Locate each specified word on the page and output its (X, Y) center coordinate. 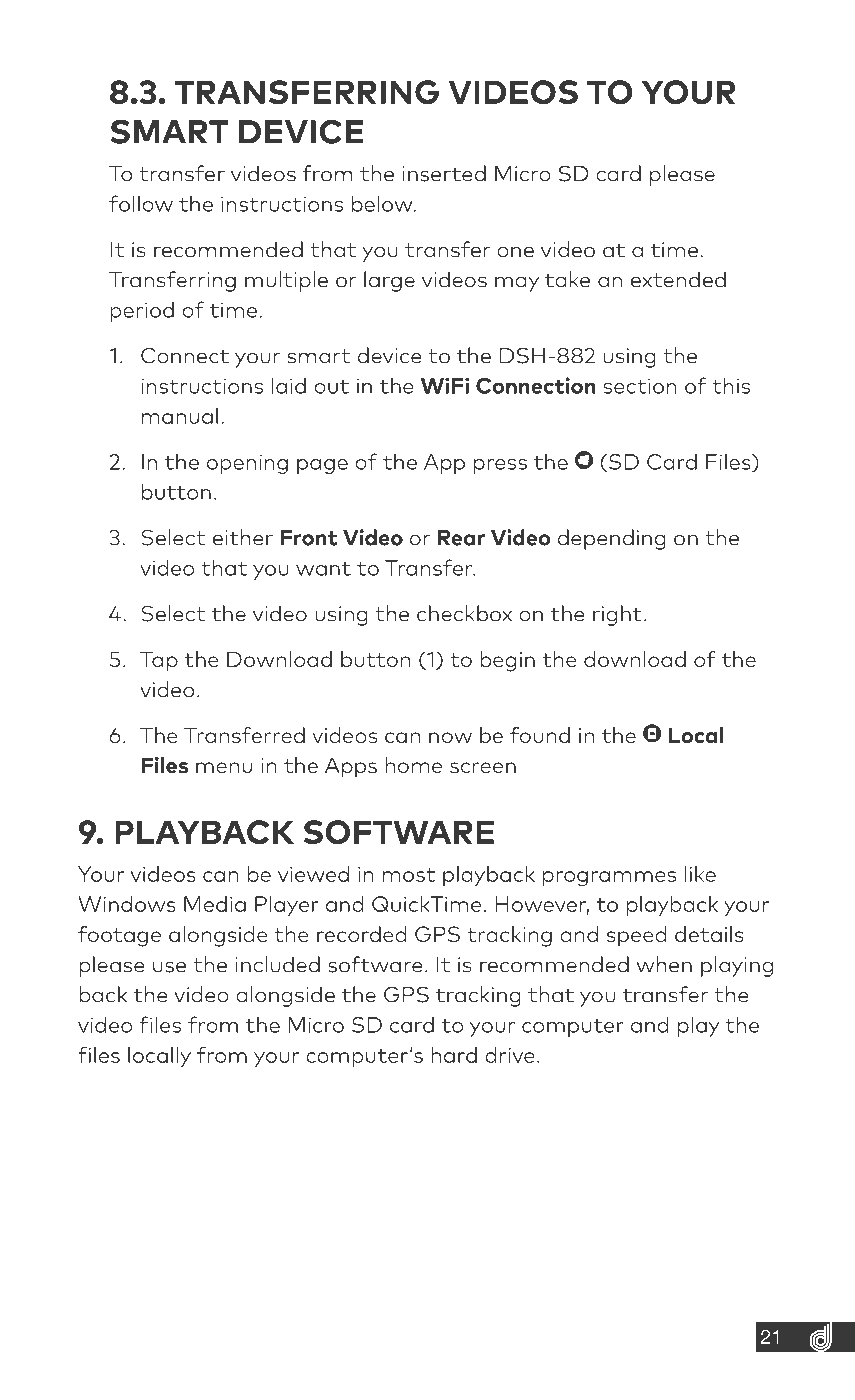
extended (678, 279)
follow (141, 203)
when (664, 964)
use (169, 967)
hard (454, 1055)
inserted (444, 173)
